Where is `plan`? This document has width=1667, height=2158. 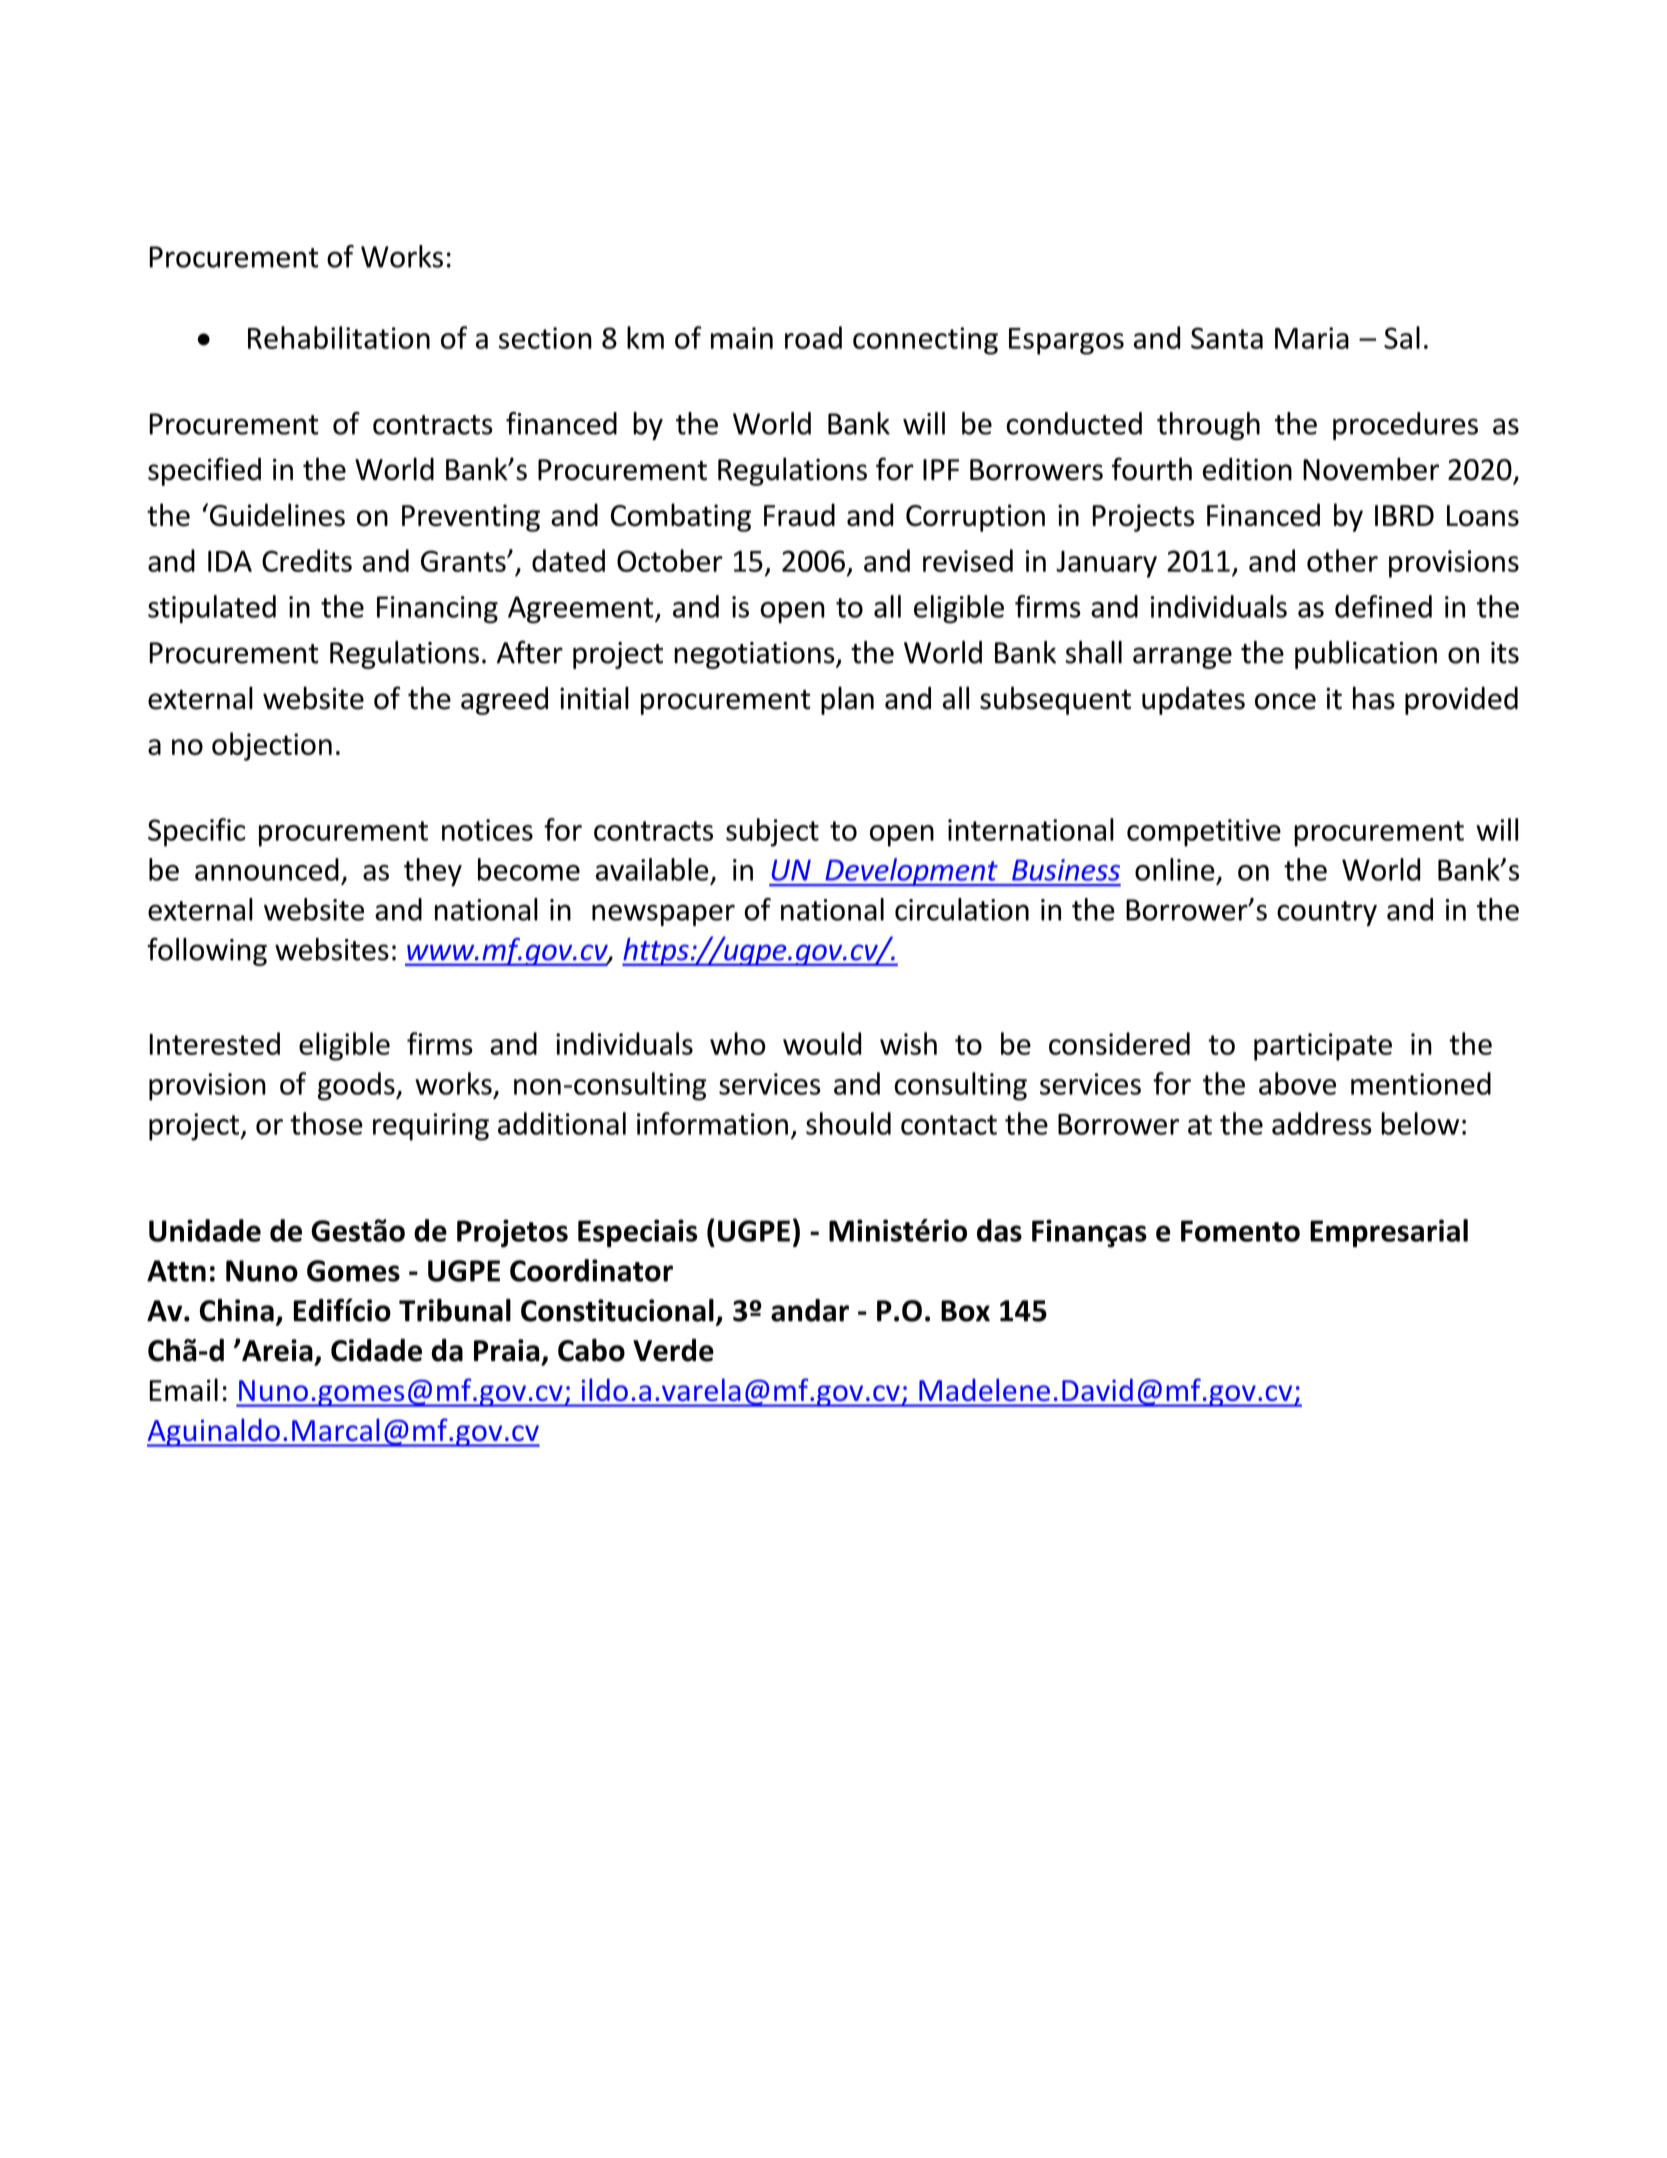
plan is located at coordinates (847, 700).
